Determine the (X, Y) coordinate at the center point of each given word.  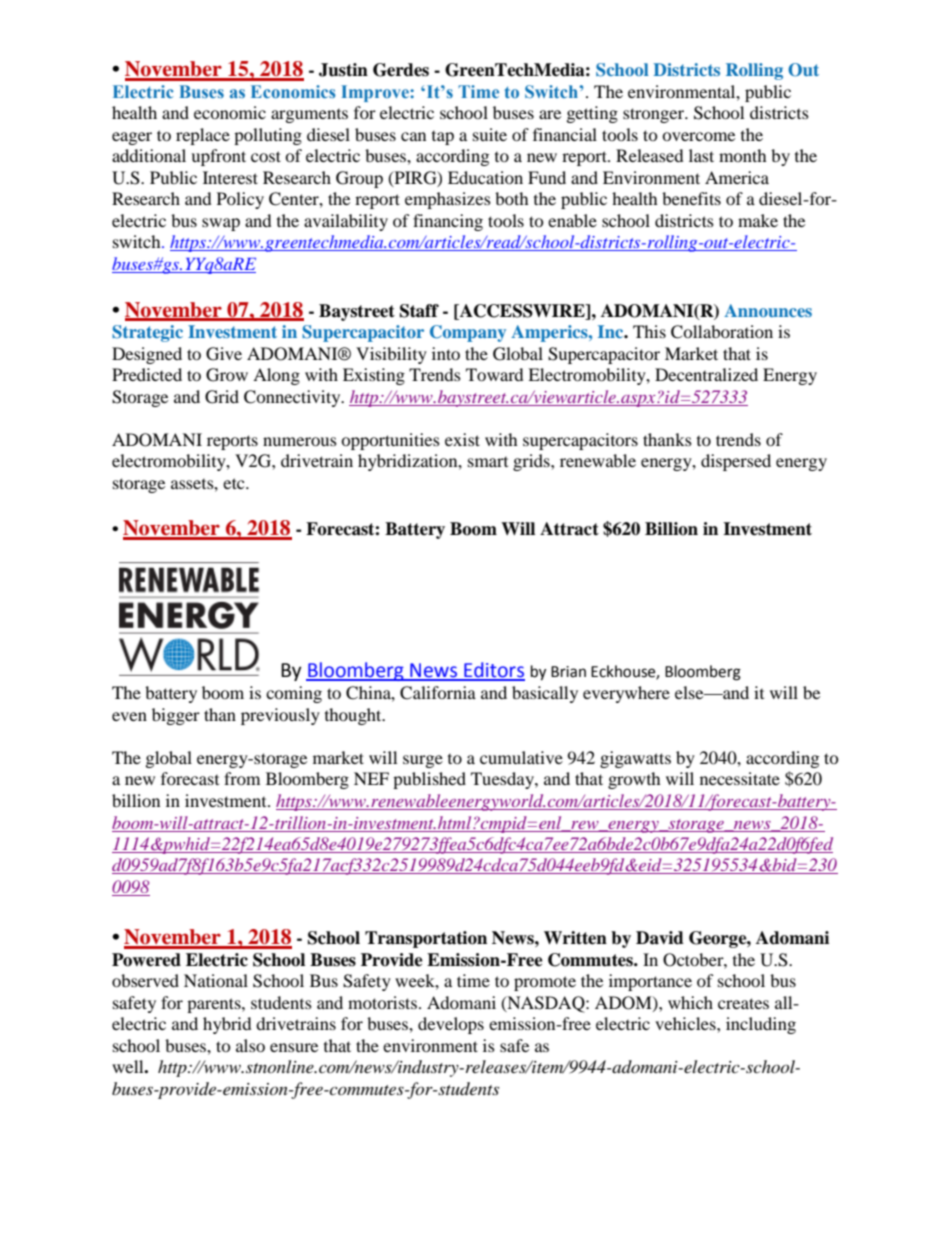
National (216, 980)
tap (443, 138)
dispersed (736, 462)
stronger (655, 115)
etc (235, 483)
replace (203, 136)
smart (488, 462)
